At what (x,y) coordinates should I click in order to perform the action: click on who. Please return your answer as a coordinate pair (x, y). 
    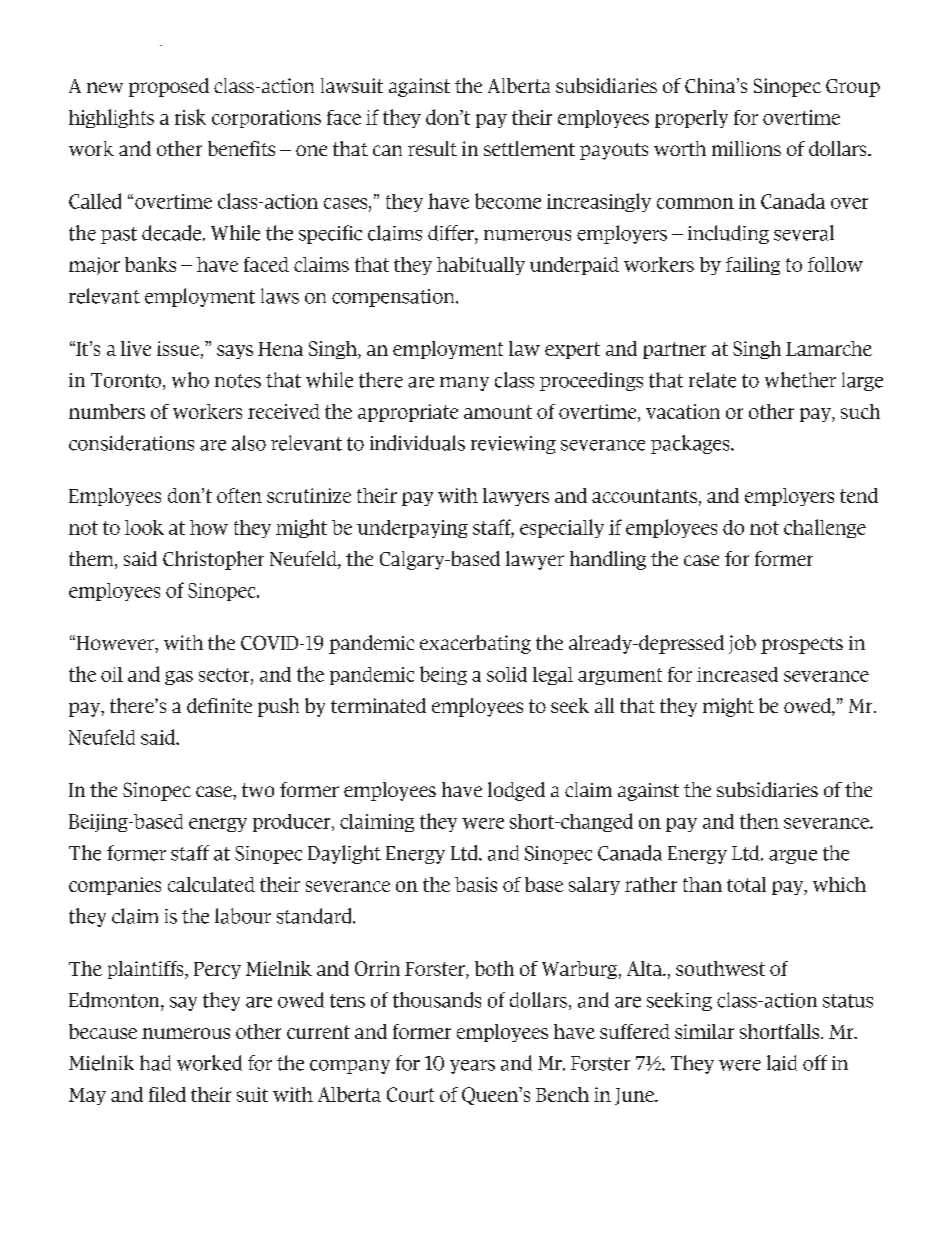
    Looking at the image, I should click on (190, 380).
